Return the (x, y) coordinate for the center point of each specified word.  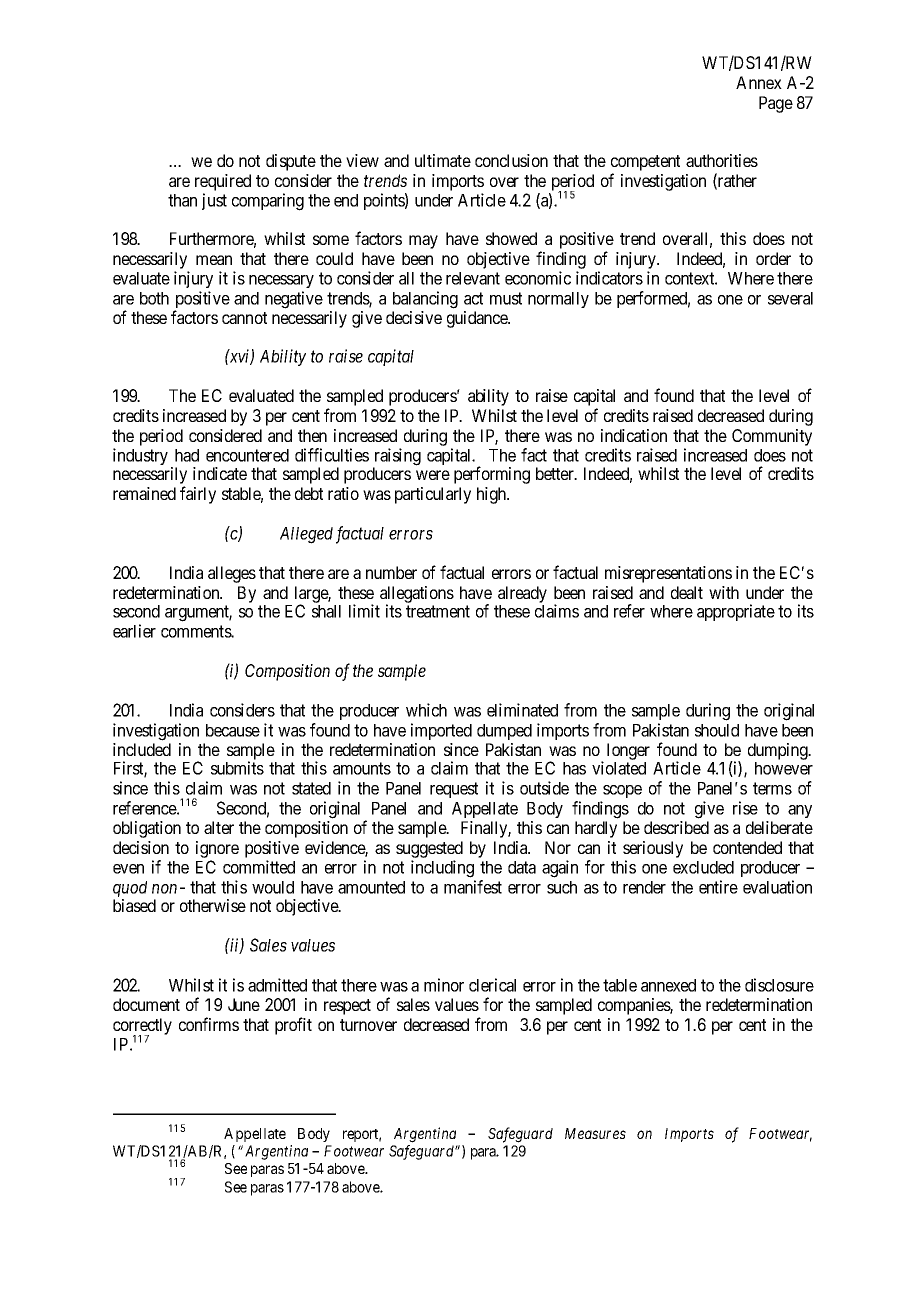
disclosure (779, 985)
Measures (595, 1133)
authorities (722, 160)
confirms (209, 1024)
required (223, 182)
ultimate (443, 160)
